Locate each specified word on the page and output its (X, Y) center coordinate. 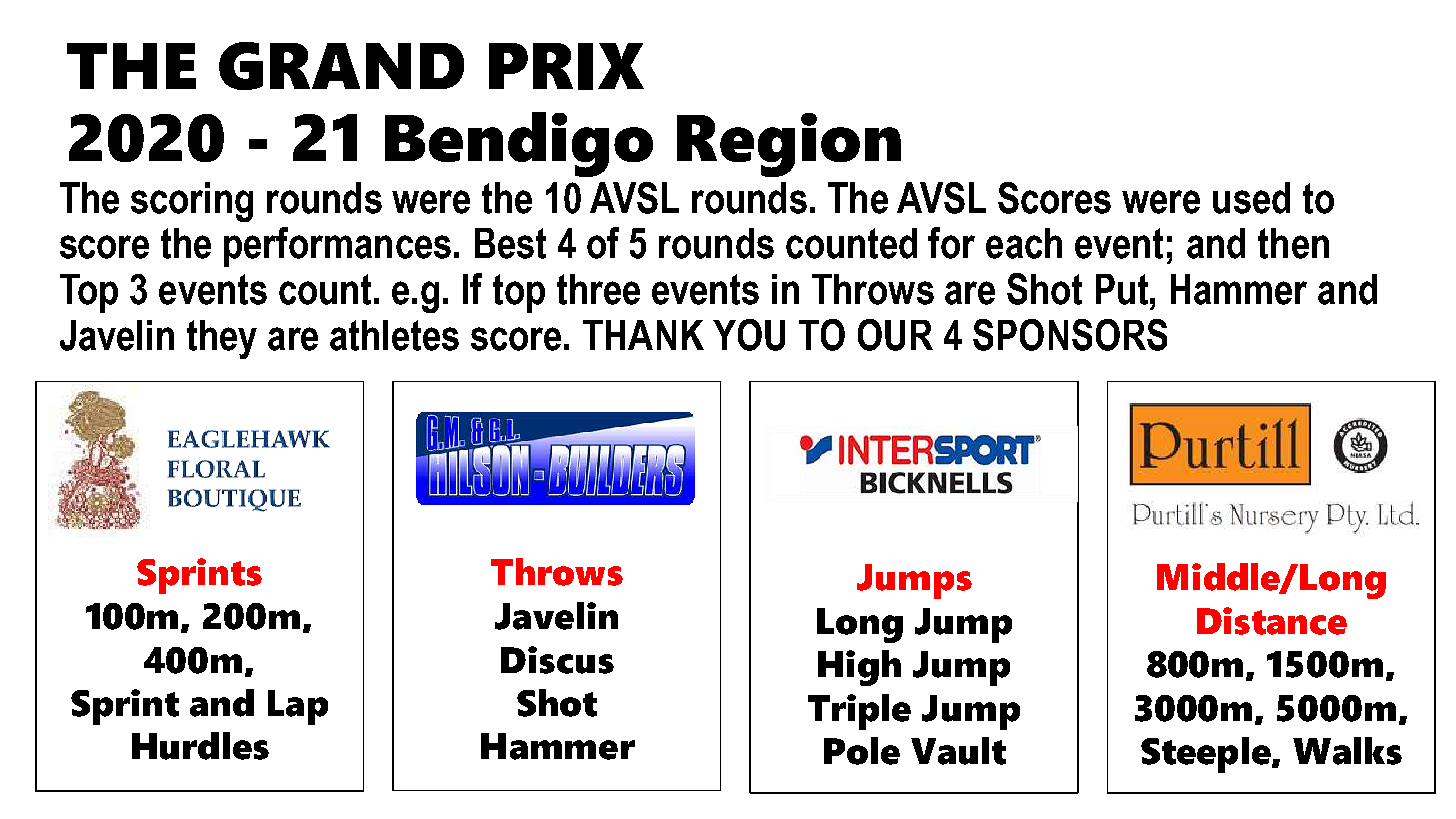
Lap (298, 707)
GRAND (341, 66)
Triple (859, 712)
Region (789, 145)
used (1251, 198)
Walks (1347, 751)
